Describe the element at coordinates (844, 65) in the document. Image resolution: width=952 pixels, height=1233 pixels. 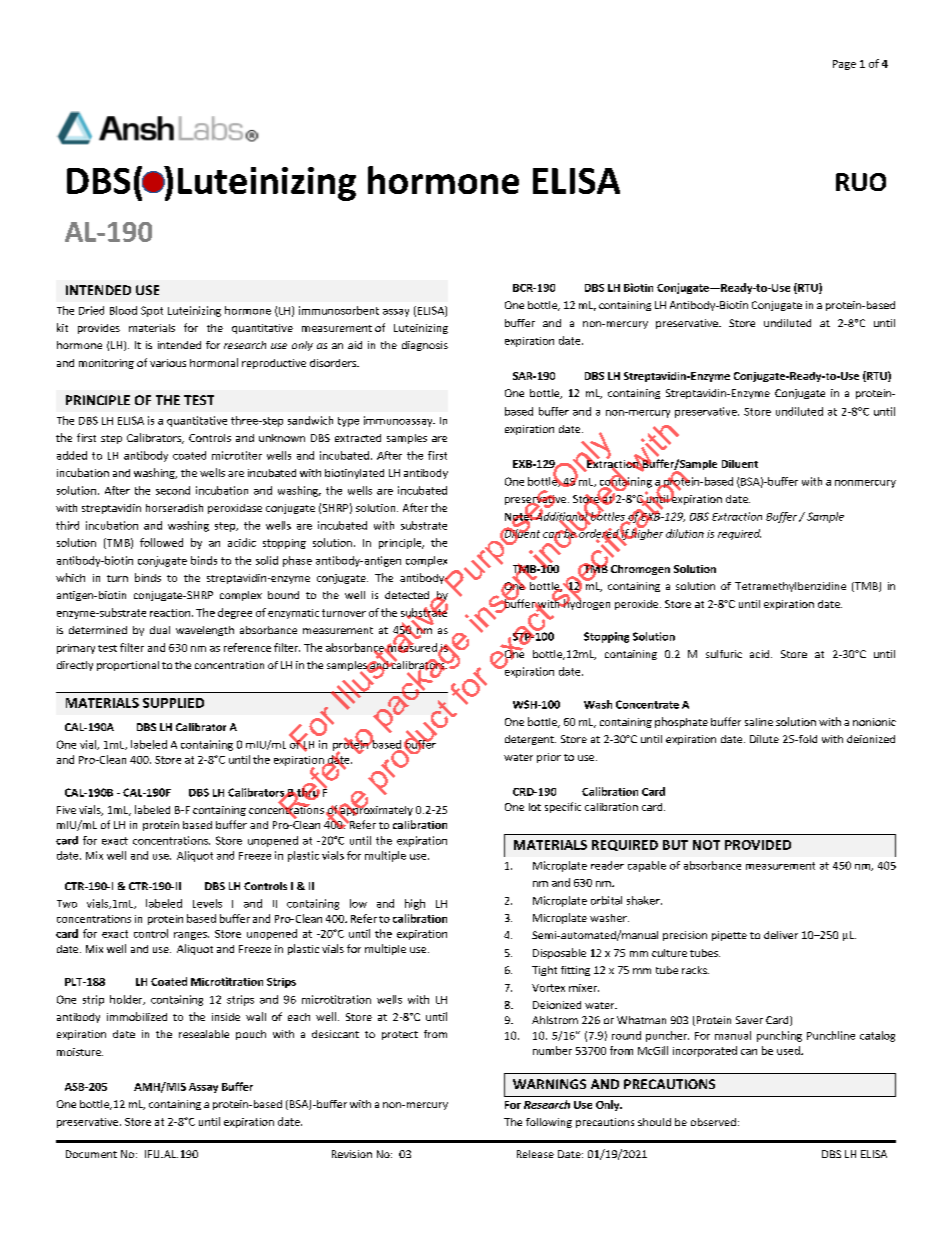
I see `Page` at that location.
